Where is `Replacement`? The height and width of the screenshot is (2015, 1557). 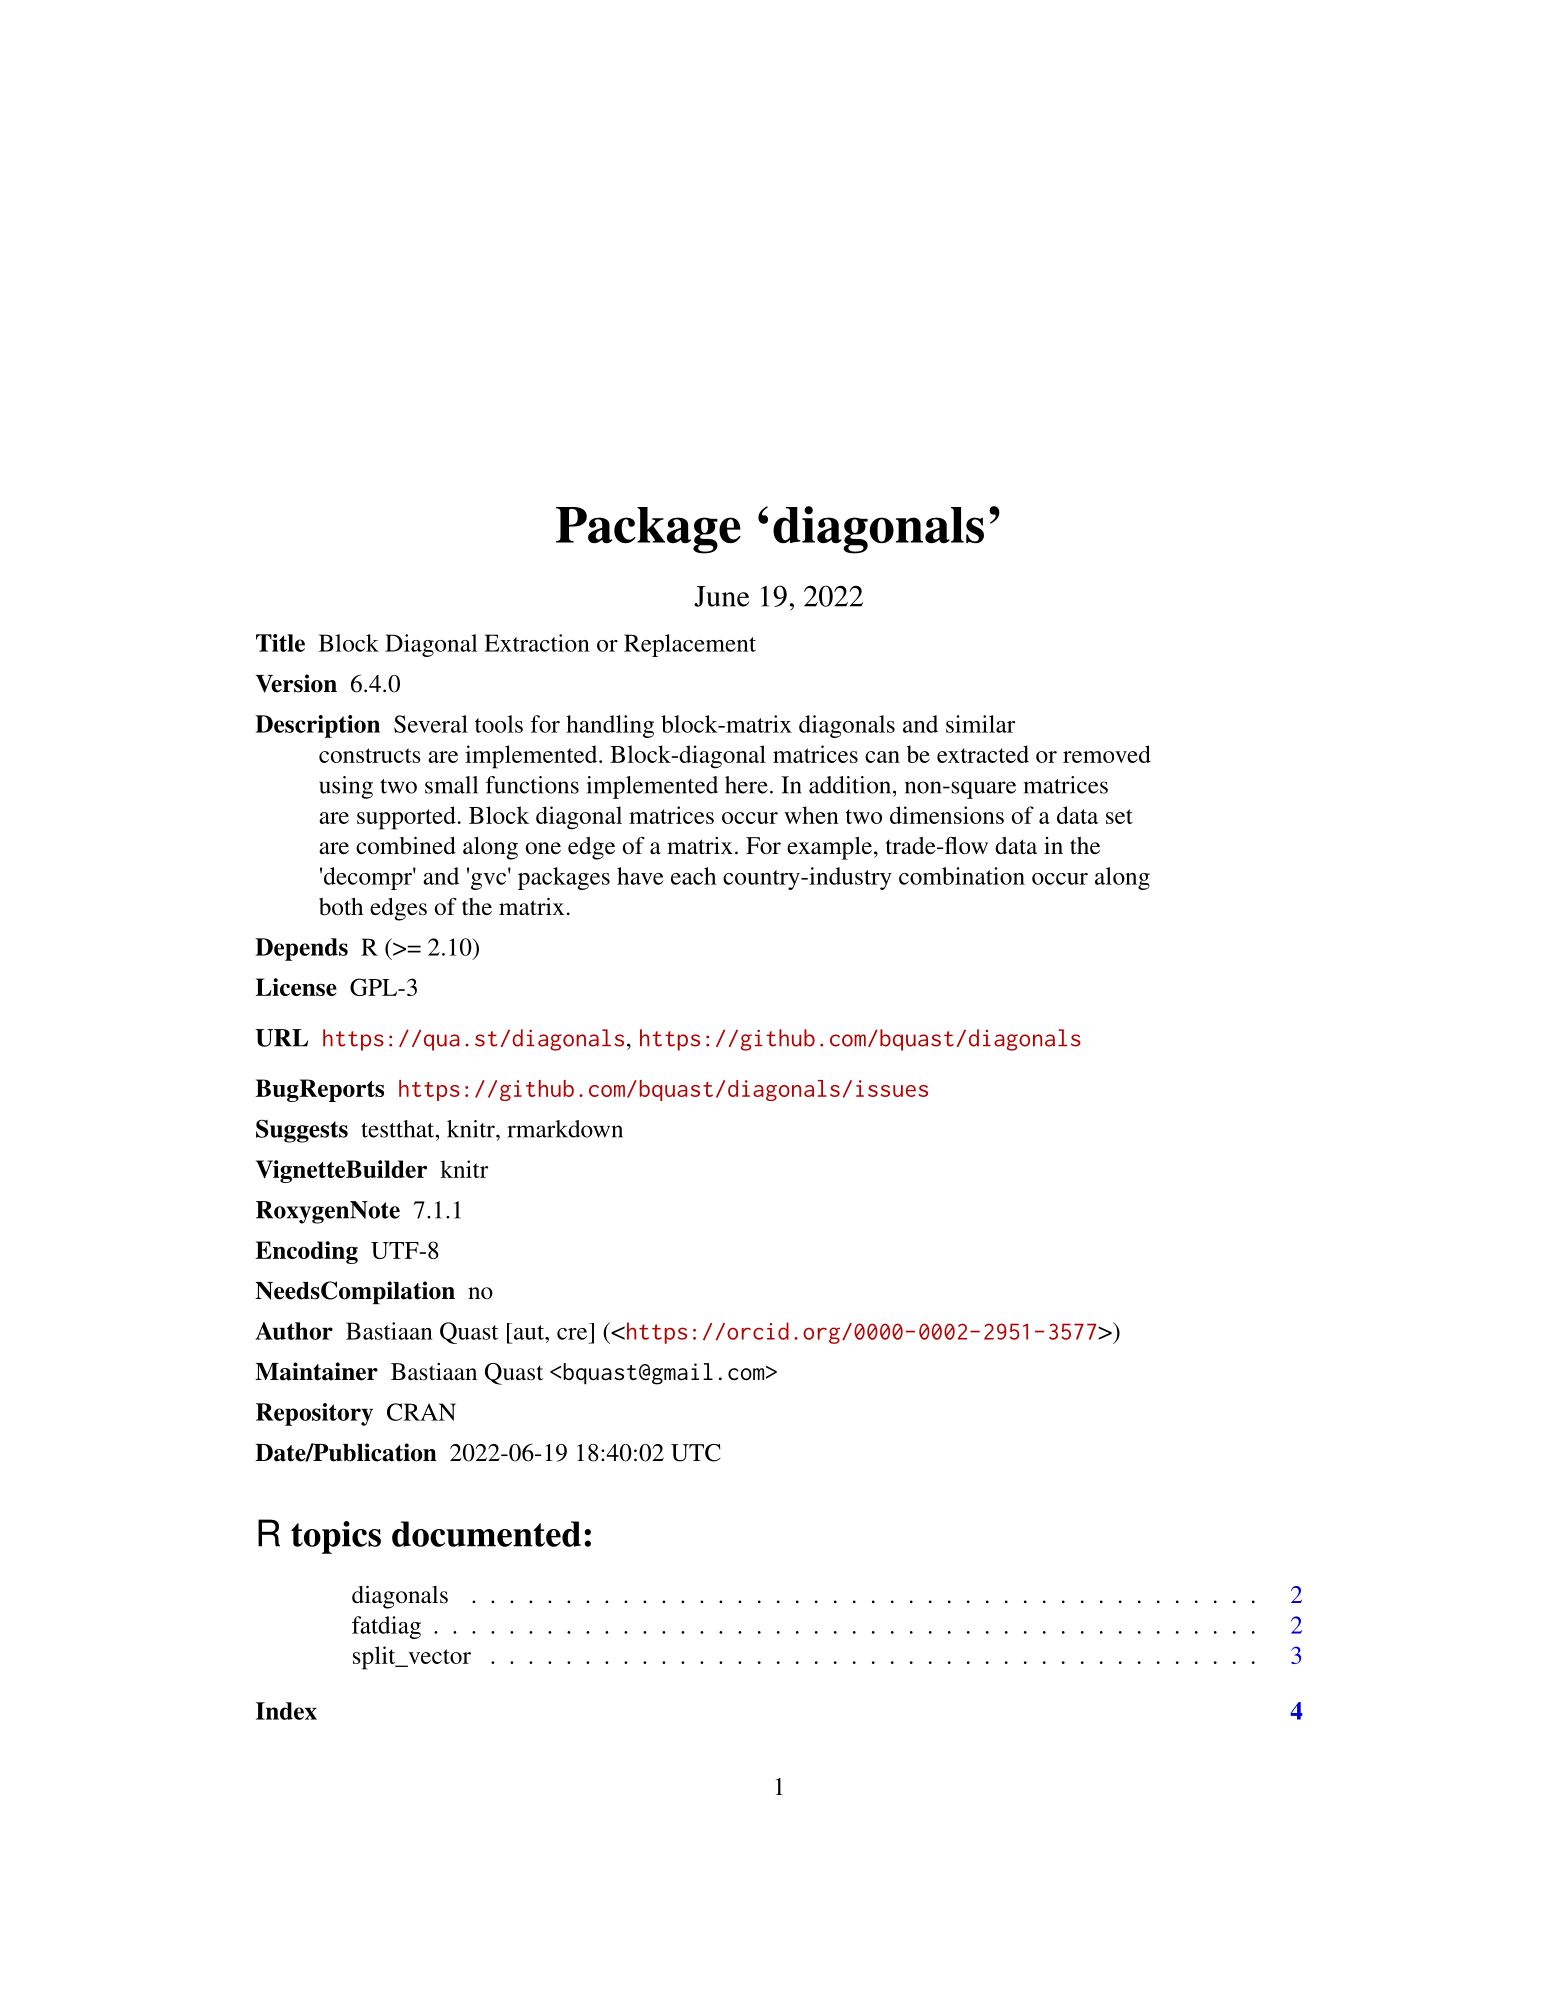
Replacement is located at coordinates (690, 645).
